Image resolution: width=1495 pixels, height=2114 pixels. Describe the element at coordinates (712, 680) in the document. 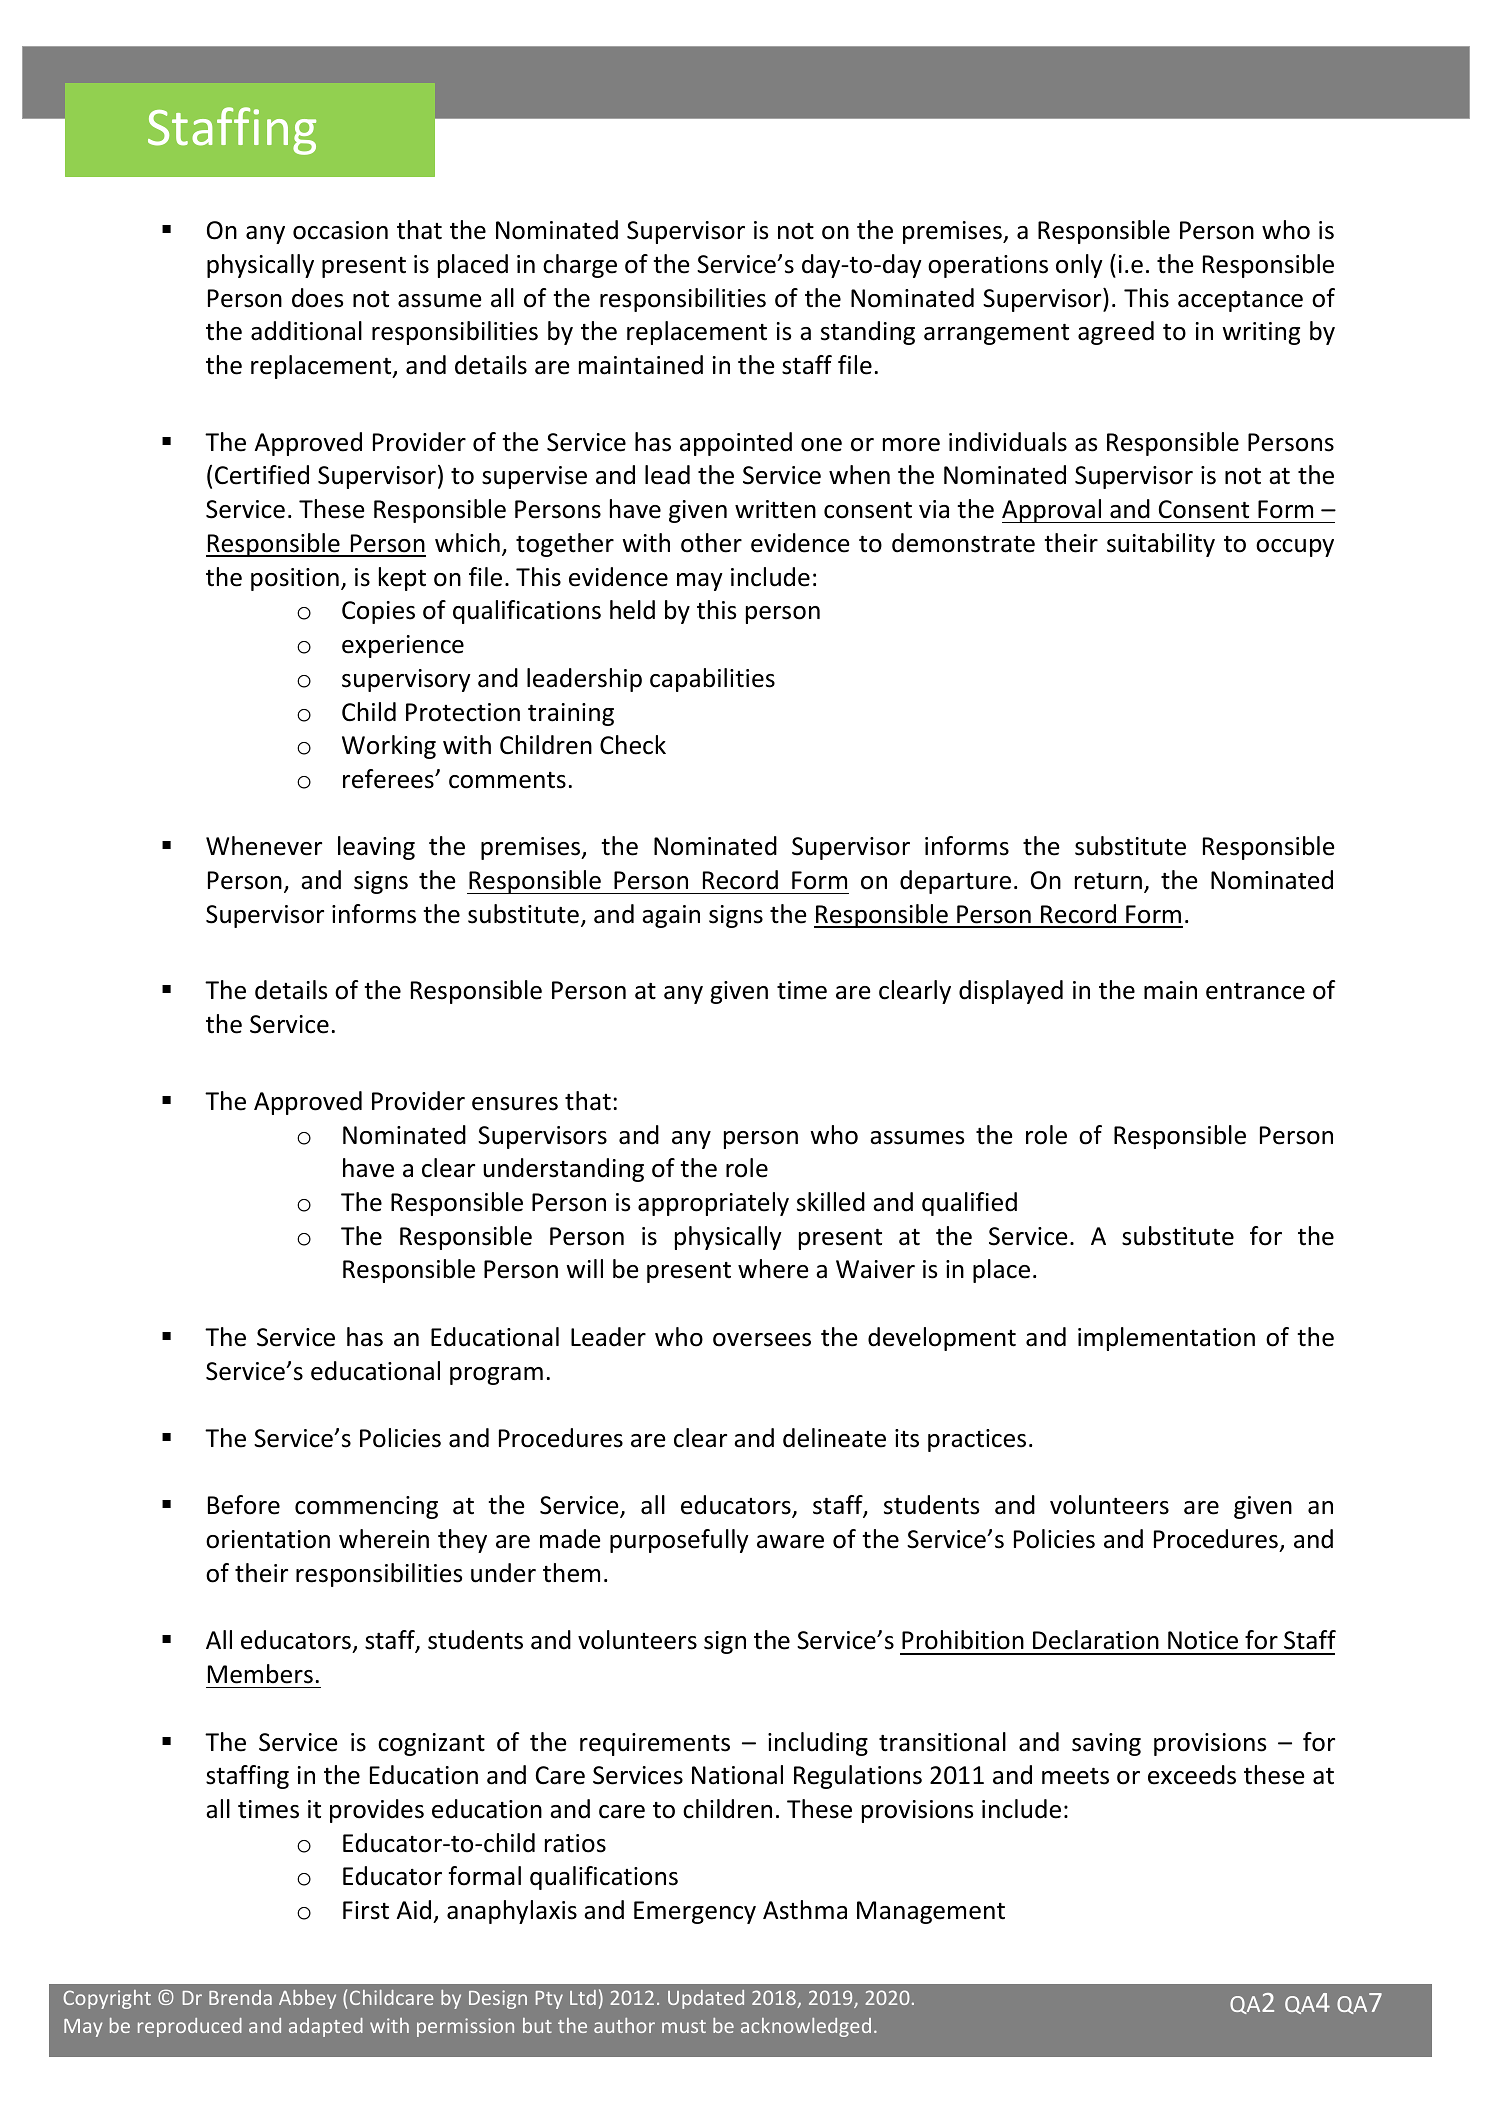

I see `capabilities` at that location.
